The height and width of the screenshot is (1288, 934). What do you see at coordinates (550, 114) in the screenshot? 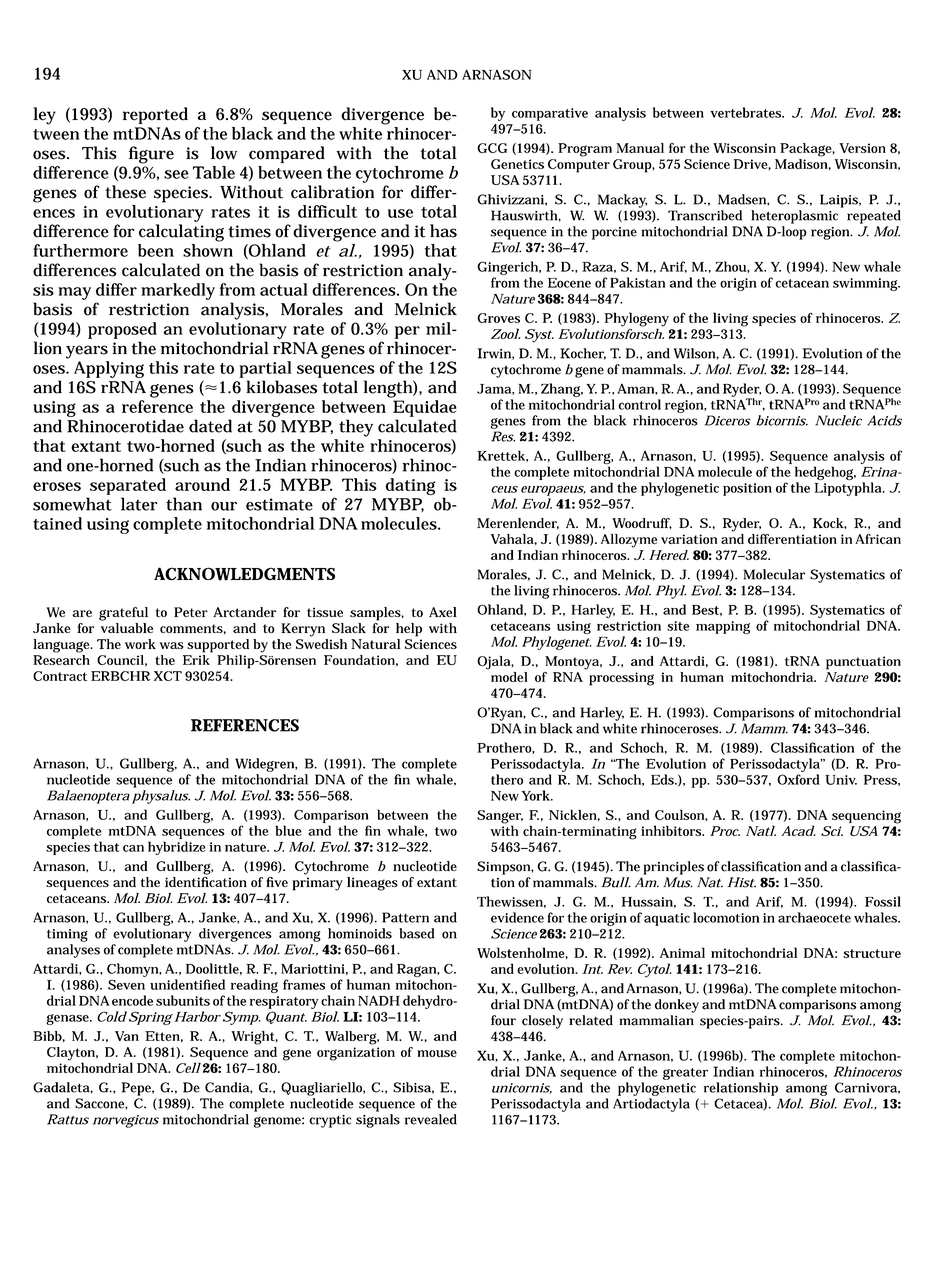
I see `comparative` at bounding box center [550, 114].
